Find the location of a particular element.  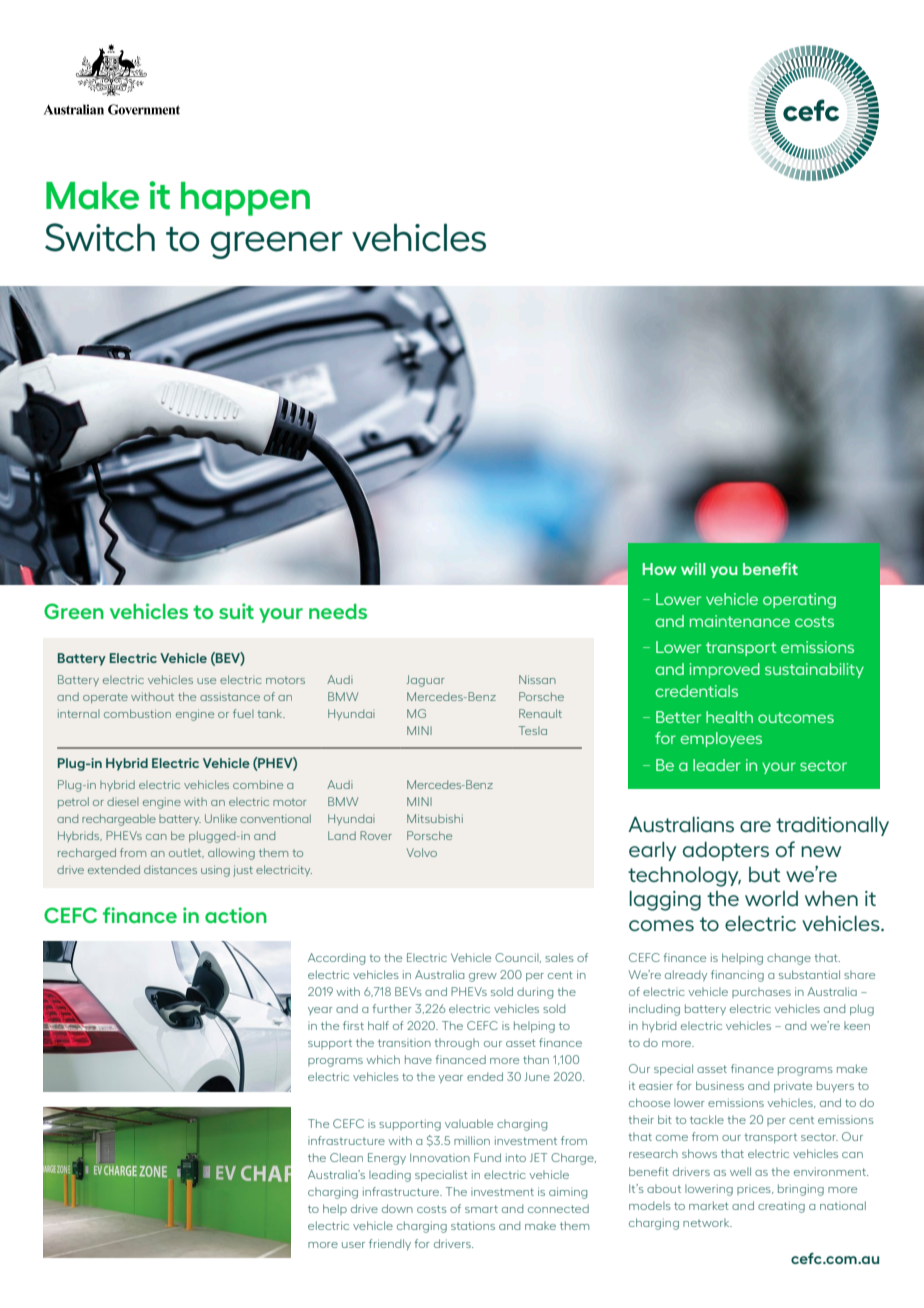

through is located at coordinates (456, 1044).
